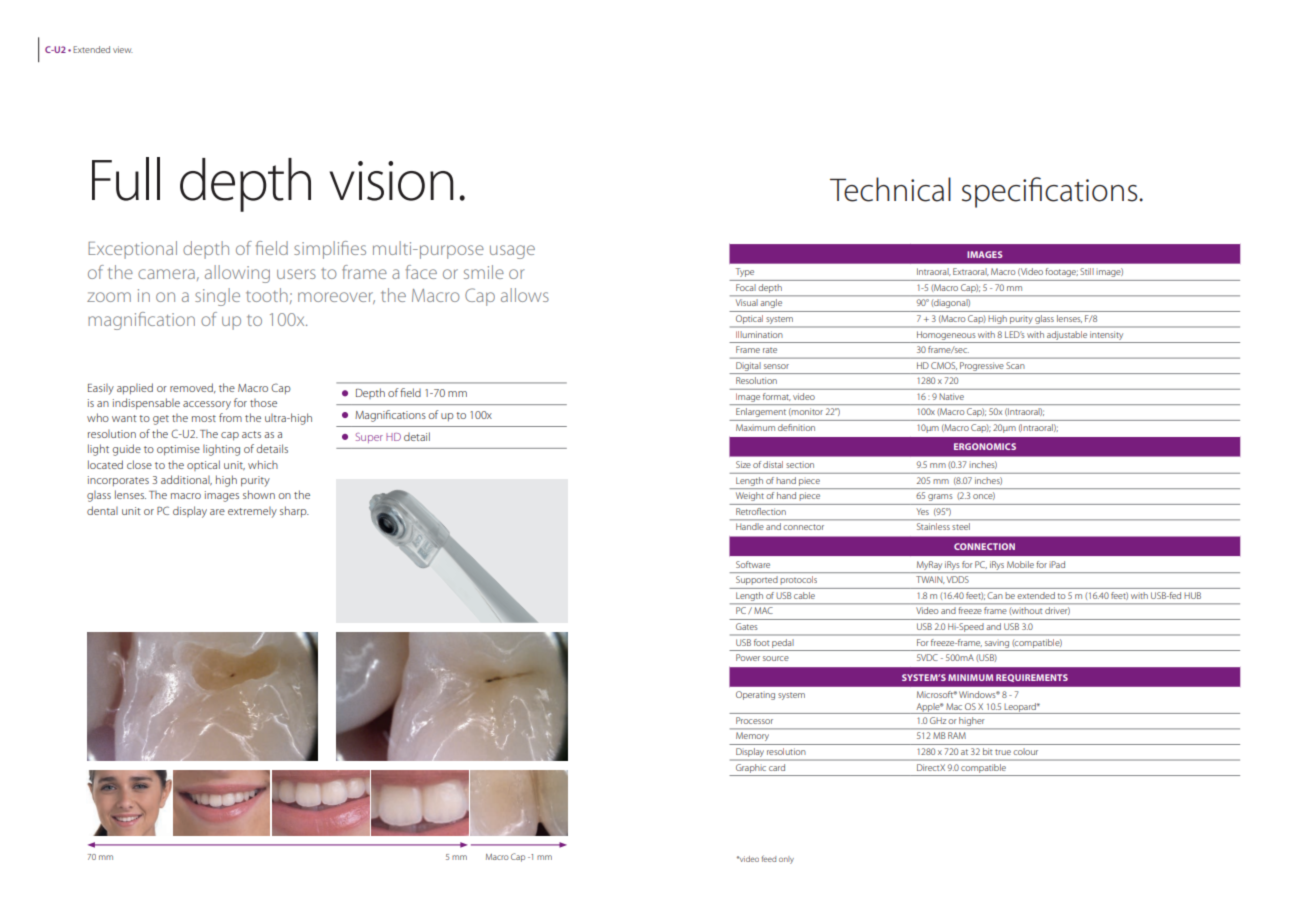 The image size is (1308, 924). I want to click on Still, so click(1087, 271).
